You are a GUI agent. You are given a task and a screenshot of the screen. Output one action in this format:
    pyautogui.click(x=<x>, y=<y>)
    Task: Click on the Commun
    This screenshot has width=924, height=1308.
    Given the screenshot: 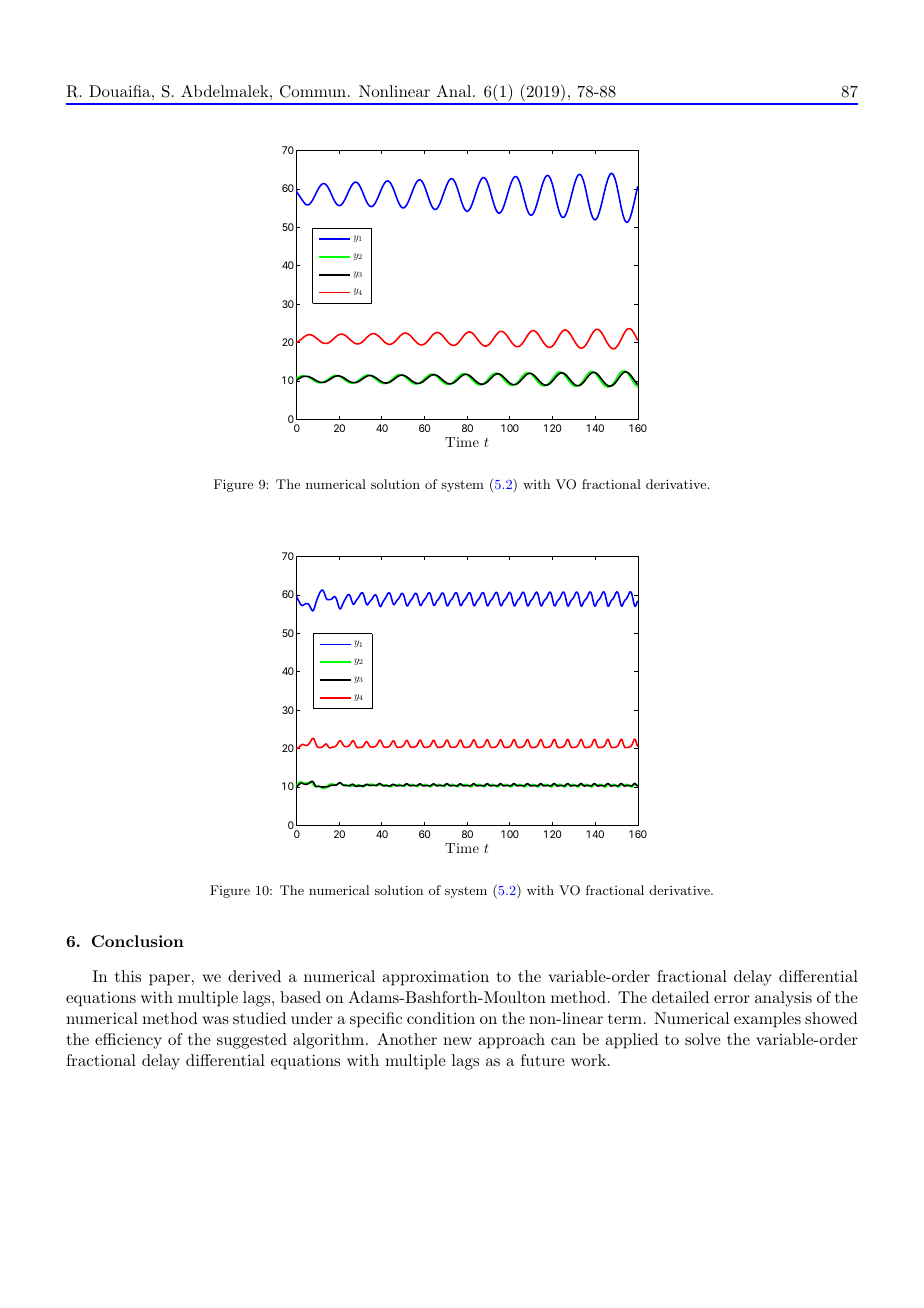 What is the action you would take?
    pyautogui.click(x=313, y=91)
